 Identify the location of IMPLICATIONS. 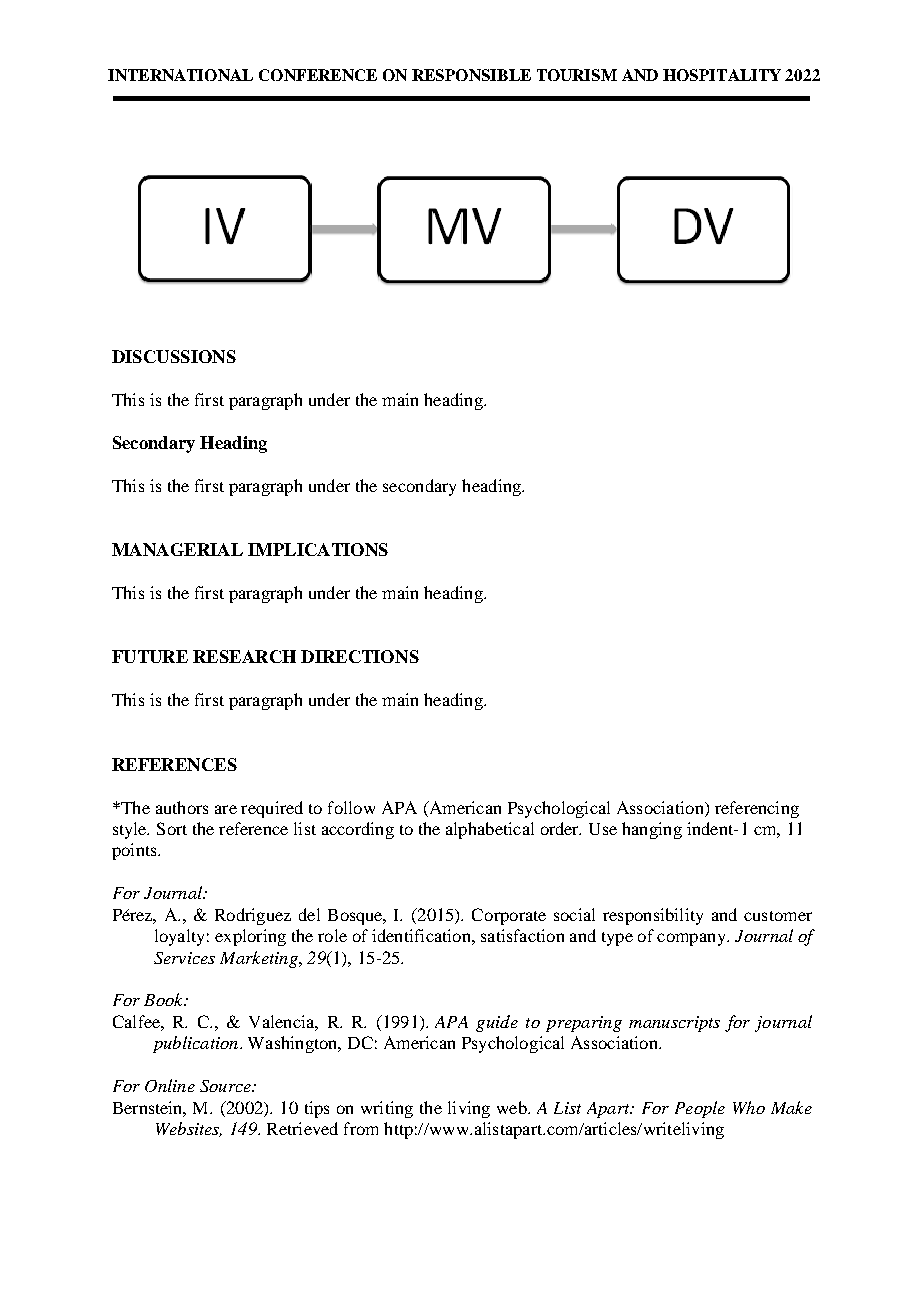
(318, 549).
